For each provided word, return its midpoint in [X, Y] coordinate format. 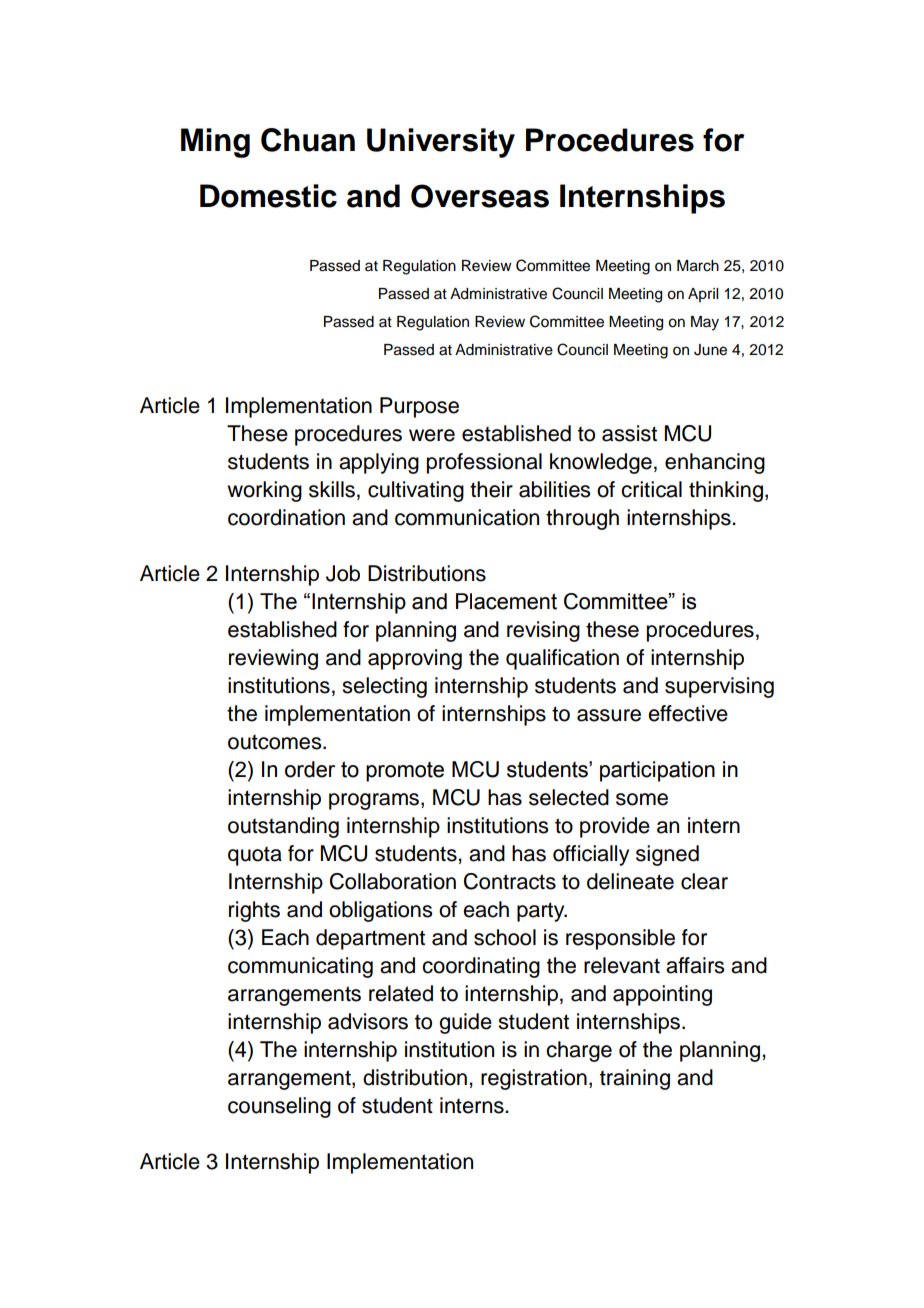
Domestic [268, 196]
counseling [279, 1107]
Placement [506, 601]
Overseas [480, 196]
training [635, 1079]
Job [343, 573]
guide [465, 1023]
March [698, 266]
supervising [719, 687]
